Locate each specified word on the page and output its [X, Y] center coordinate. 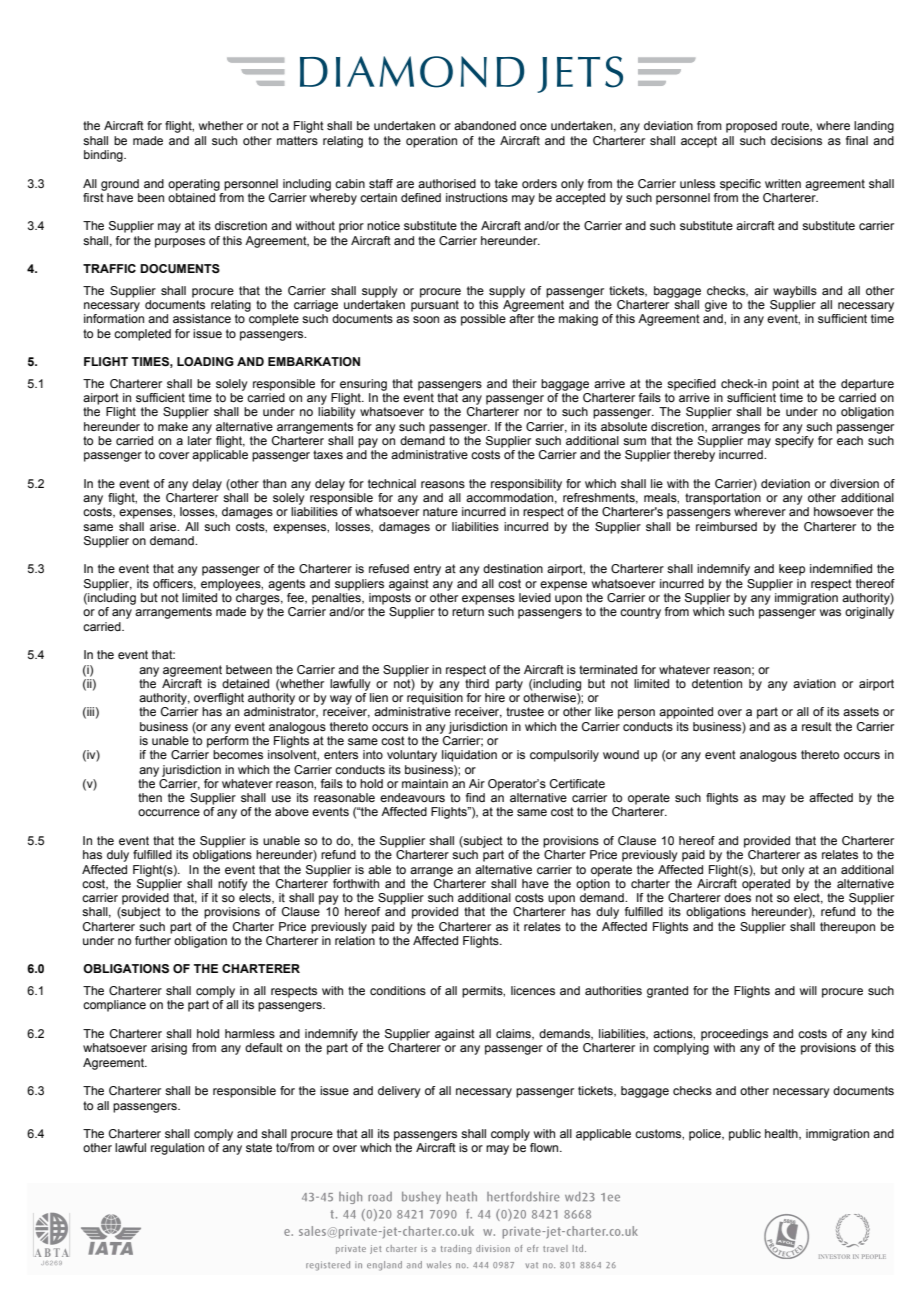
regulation [177, 1149]
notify [232, 885]
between [249, 669]
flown [545, 1147]
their [524, 383]
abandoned [485, 125]
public [745, 1135]
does [737, 897]
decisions [796, 140]
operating [194, 185]
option [593, 883]
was [830, 612]
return [468, 611]
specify [794, 440]
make [173, 426]
